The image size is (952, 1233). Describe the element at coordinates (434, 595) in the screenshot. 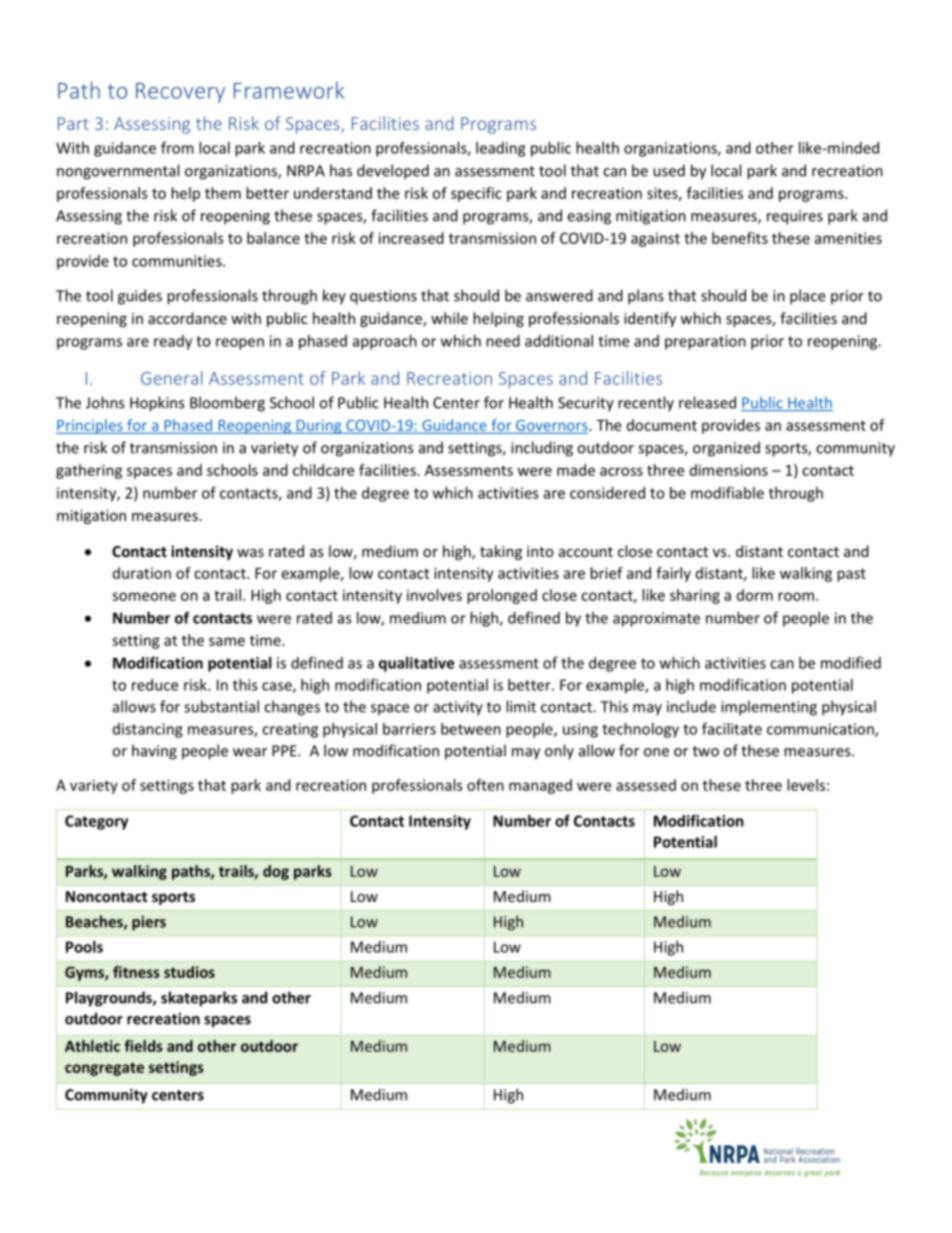

I see `involves` at that location.
